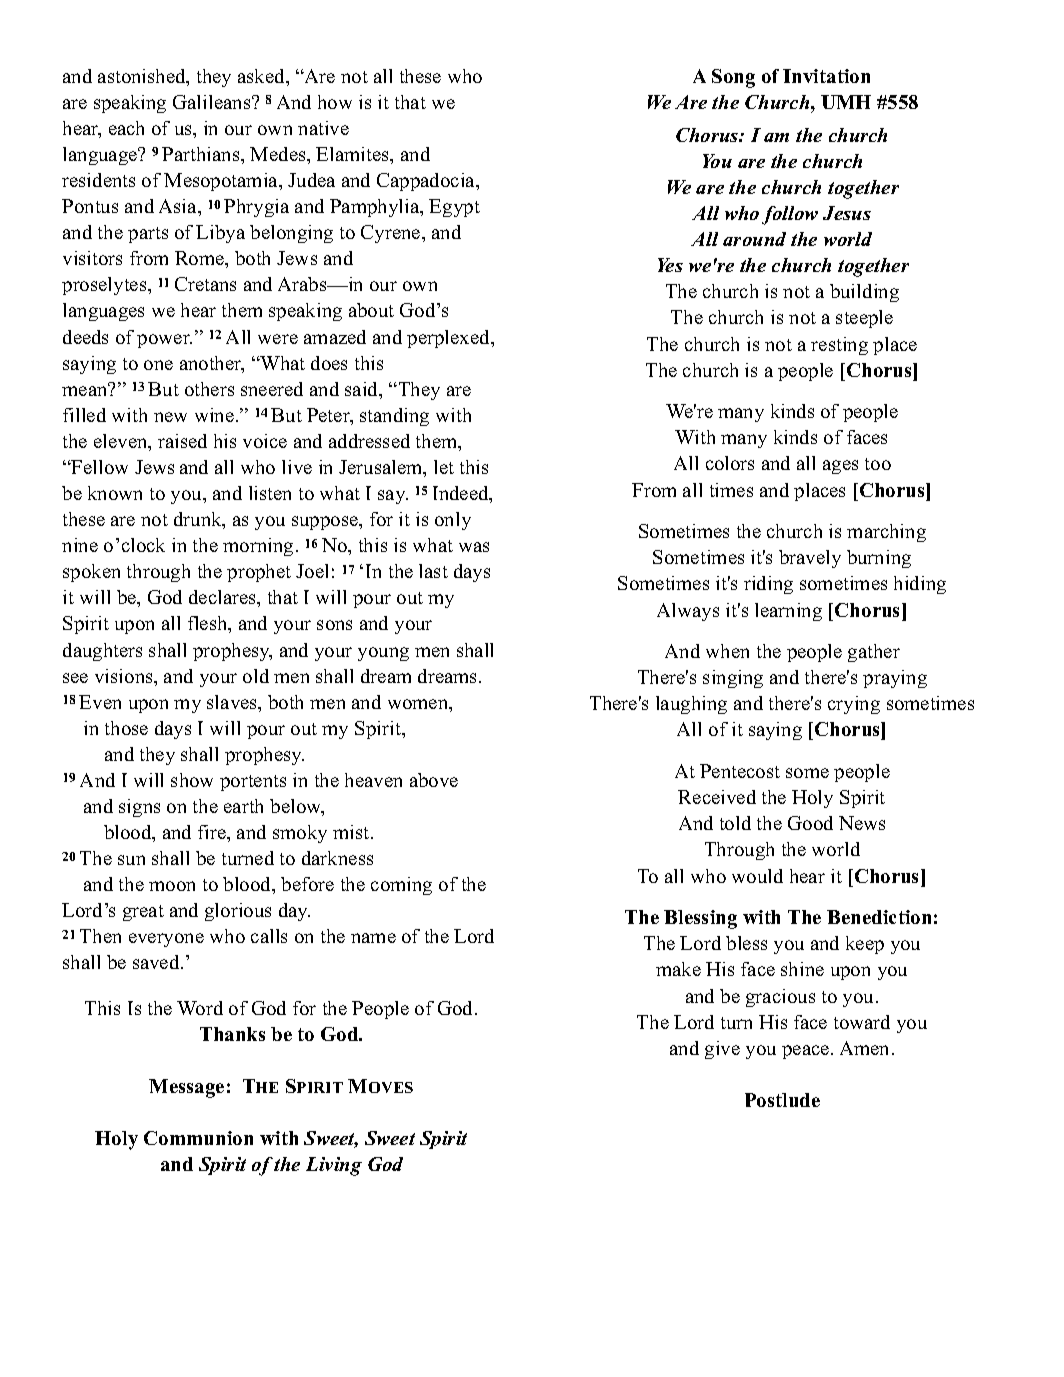  I want to click on moon, so click(172, 886).
